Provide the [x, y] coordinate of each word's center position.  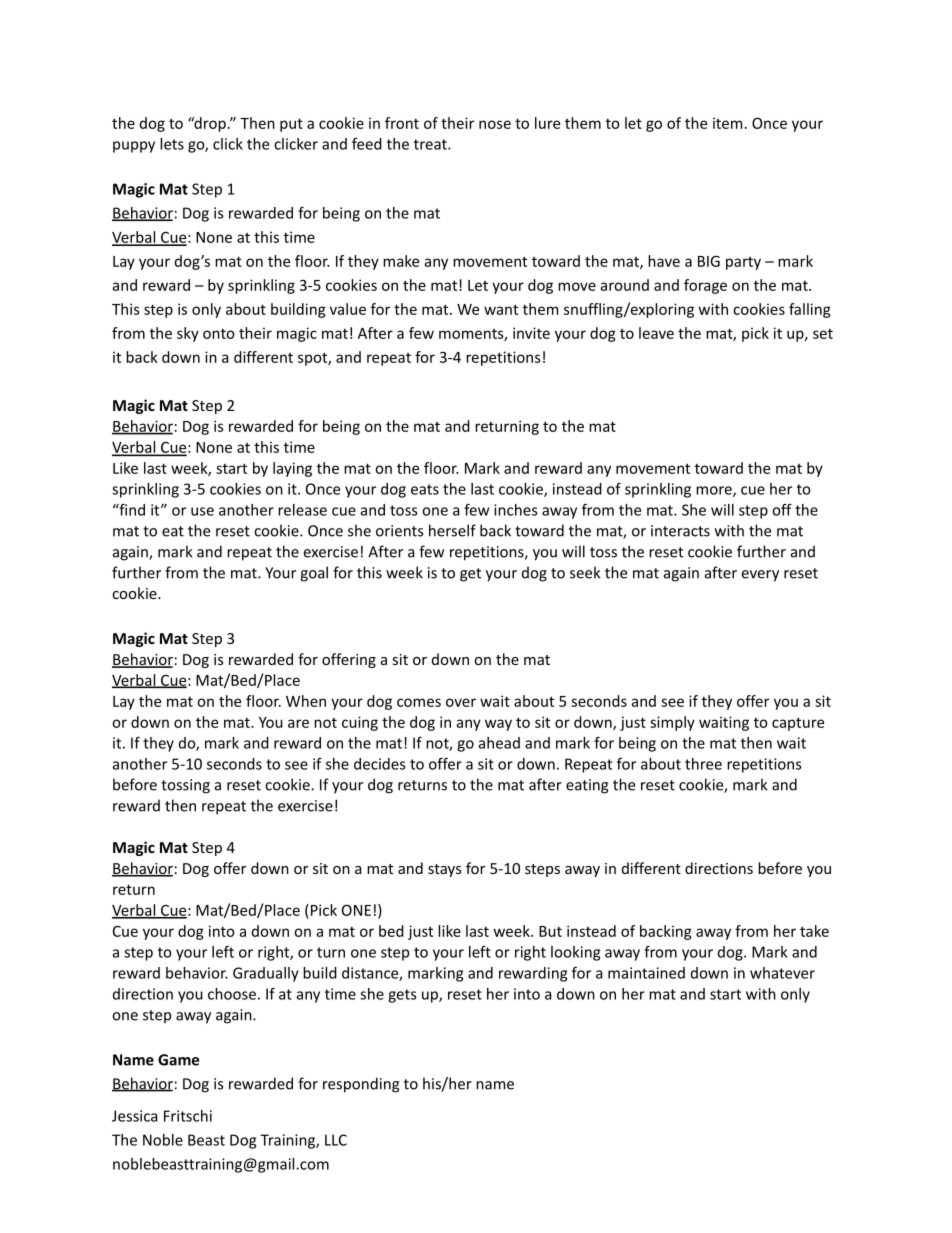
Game [178, 1060]
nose [495, 124]
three [703, 764]
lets [172, 144]
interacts [680, 531]
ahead [499, 743]
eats [425, 489]
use [202, 511]
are [298, 723]
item [727, 123]
